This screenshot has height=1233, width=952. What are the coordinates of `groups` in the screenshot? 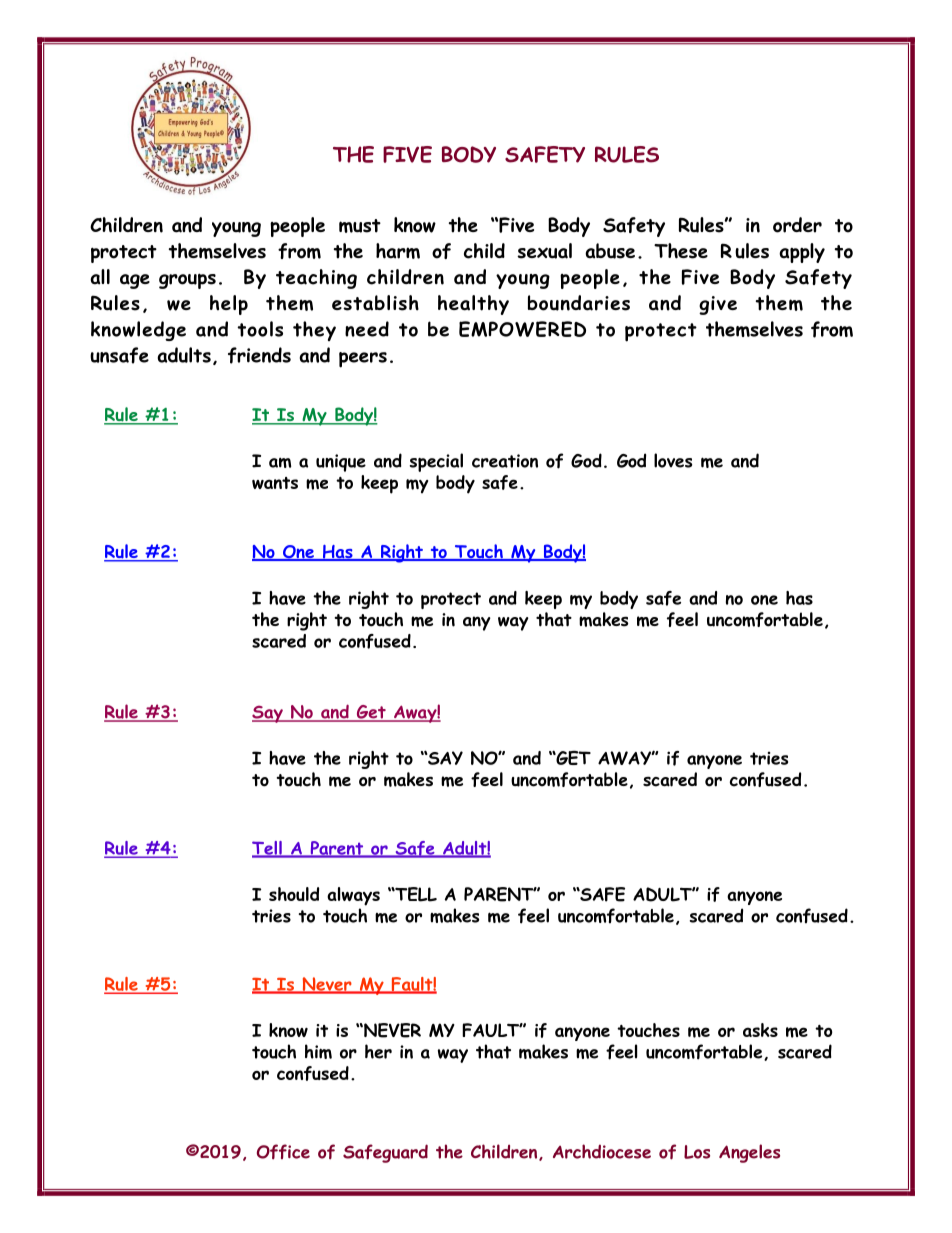 It's located at (187, 281).
